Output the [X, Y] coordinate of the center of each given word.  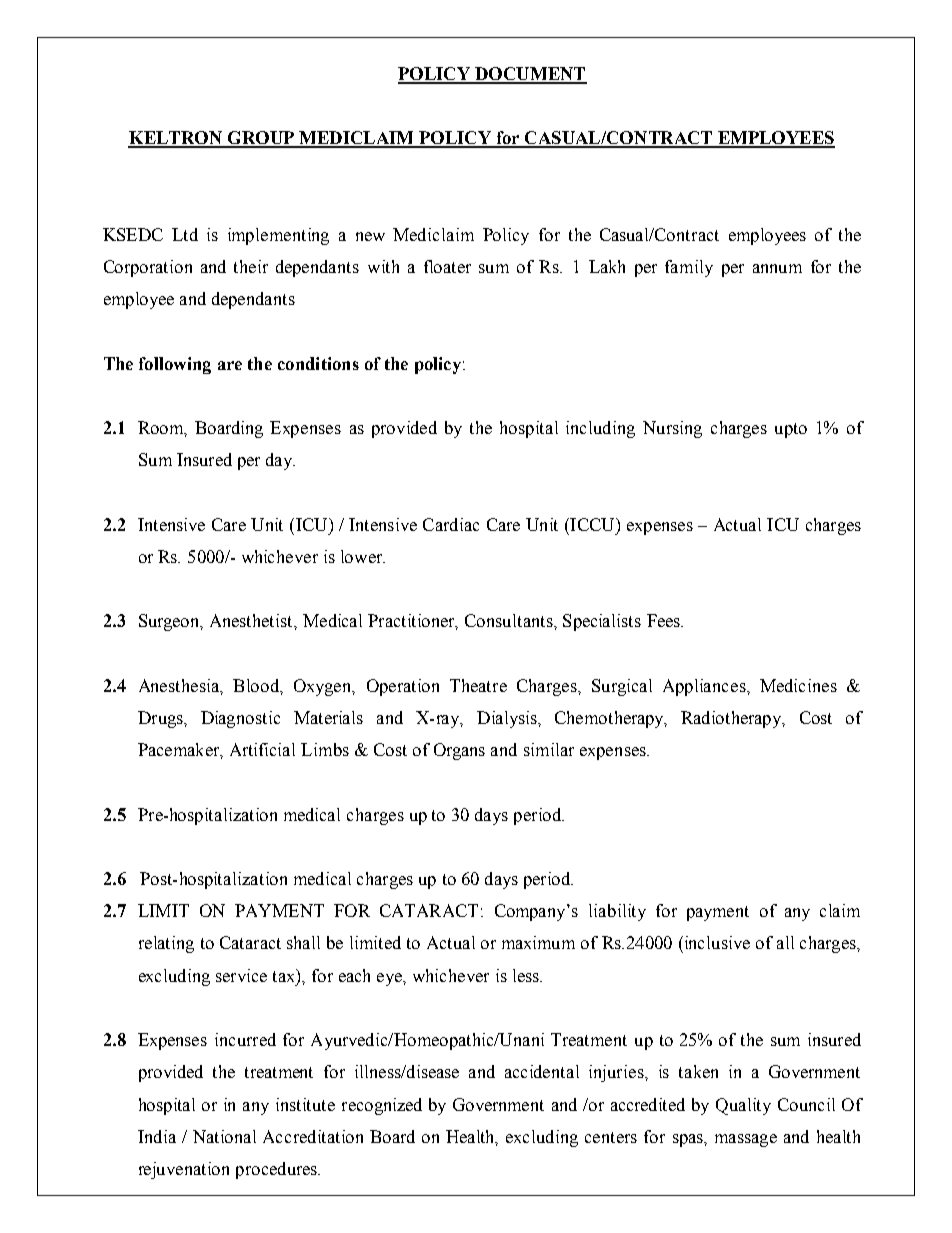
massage [746, 1140]
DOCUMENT [530, 75]
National [224, 1136]
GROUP [260, 139]
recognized [382, 1106]
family [689, 268]
